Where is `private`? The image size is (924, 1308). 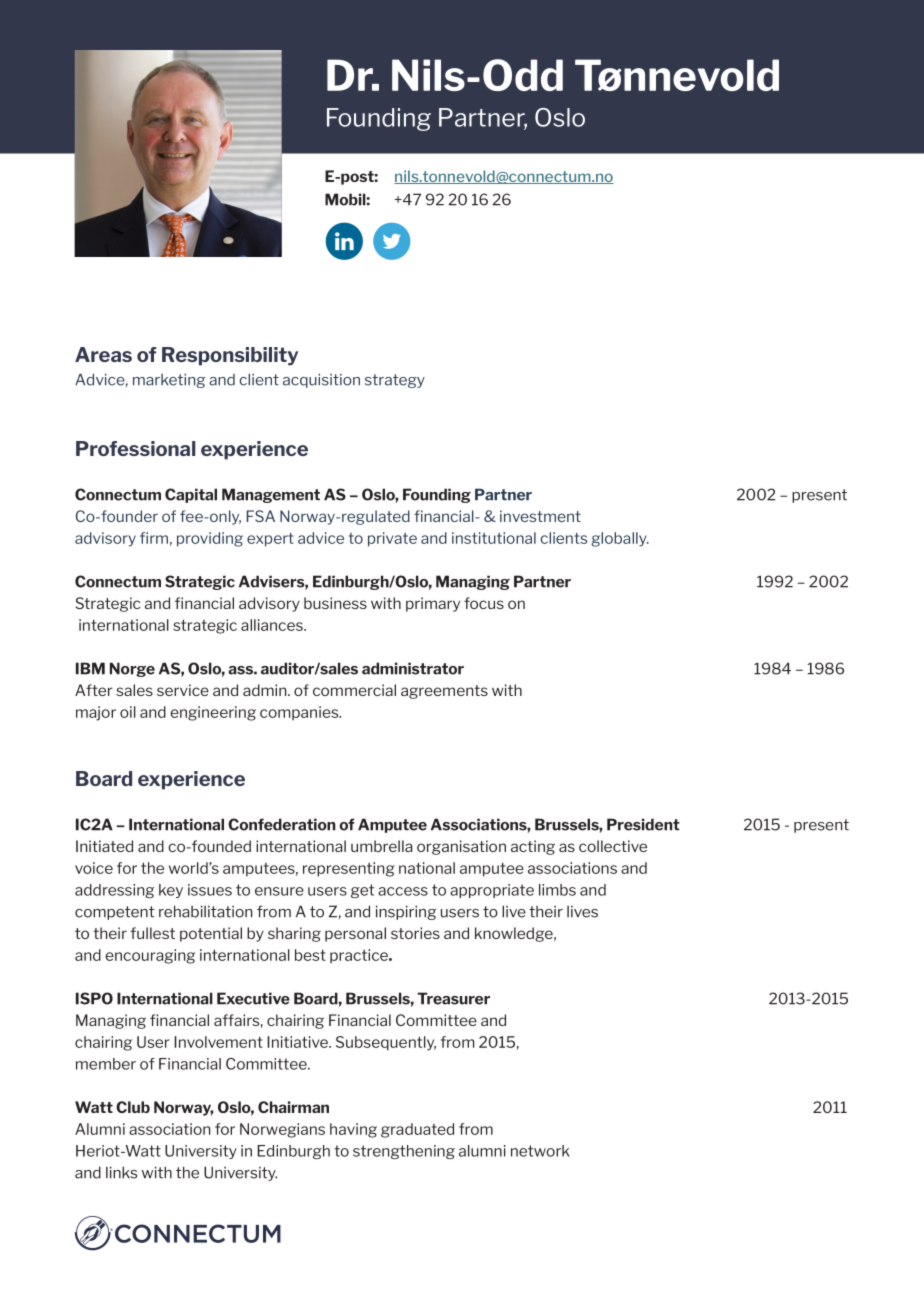 private is located at coordinates (392, 539).
